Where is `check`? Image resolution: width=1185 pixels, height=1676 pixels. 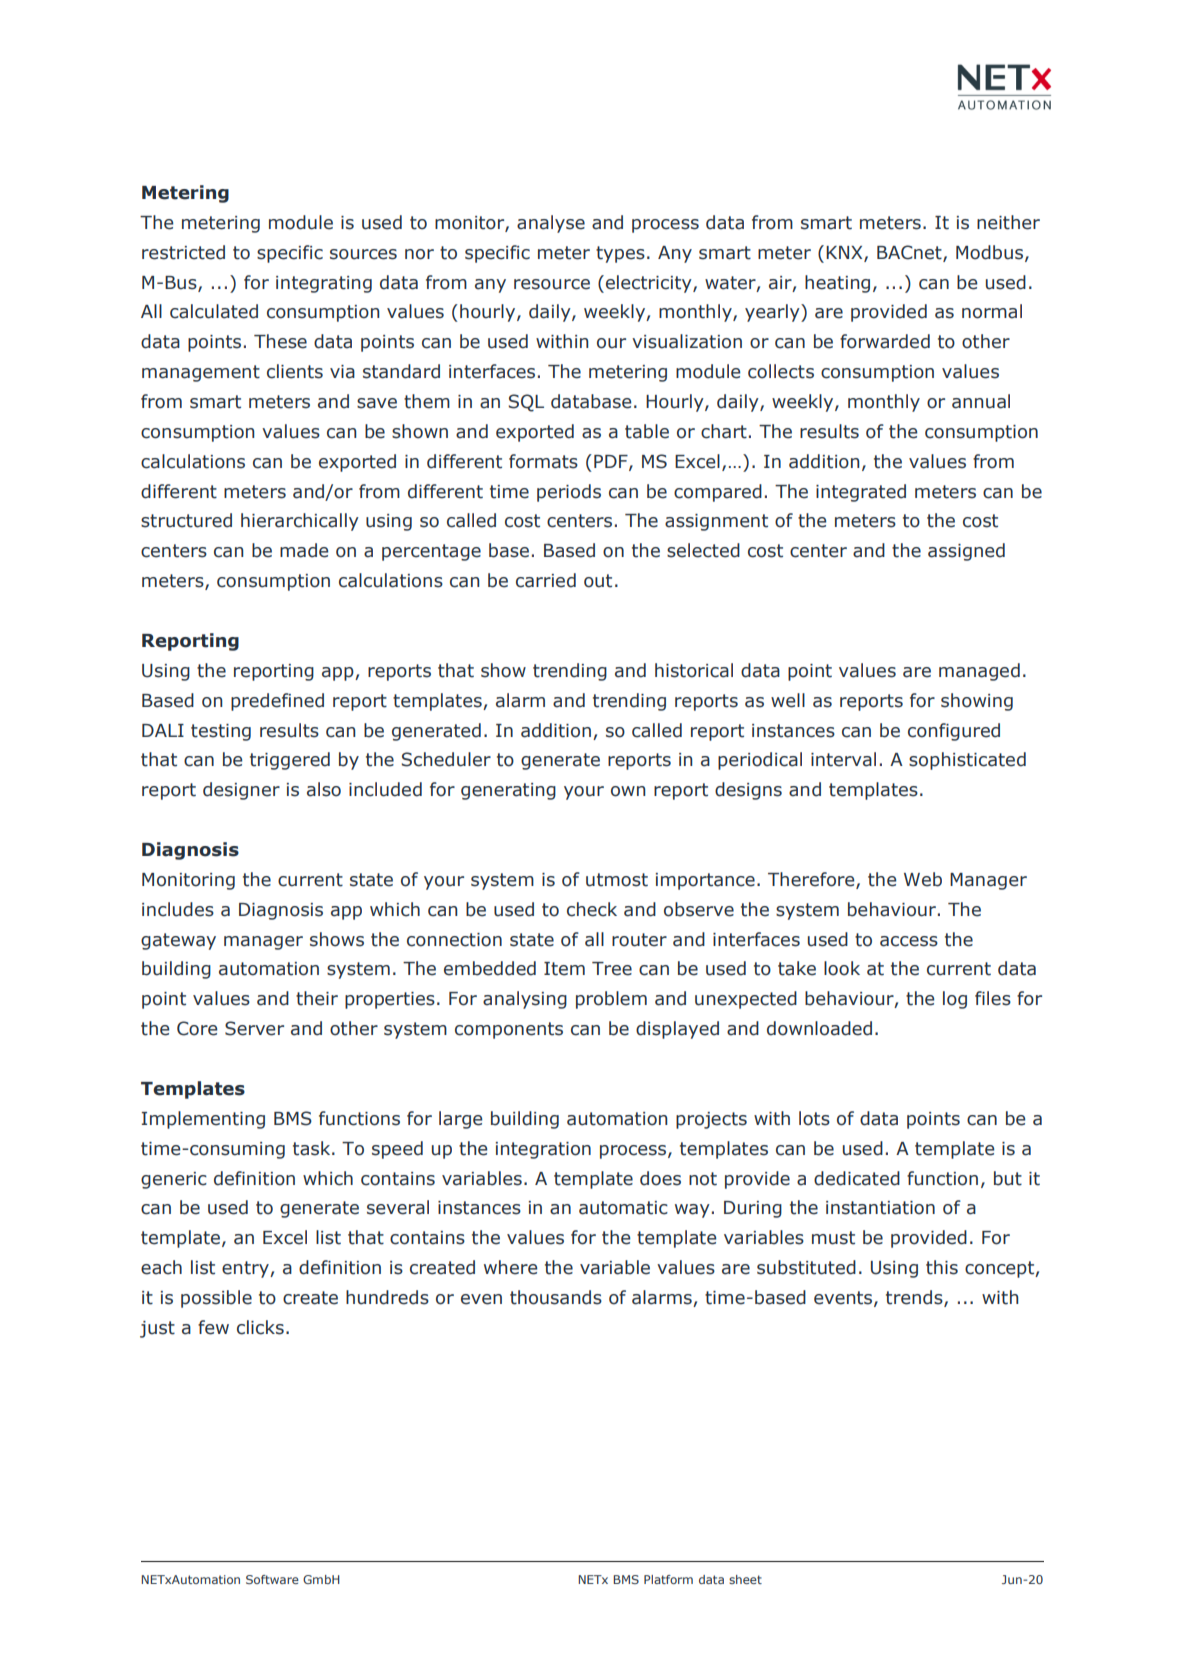
check is located at coordinates (592, 909).
